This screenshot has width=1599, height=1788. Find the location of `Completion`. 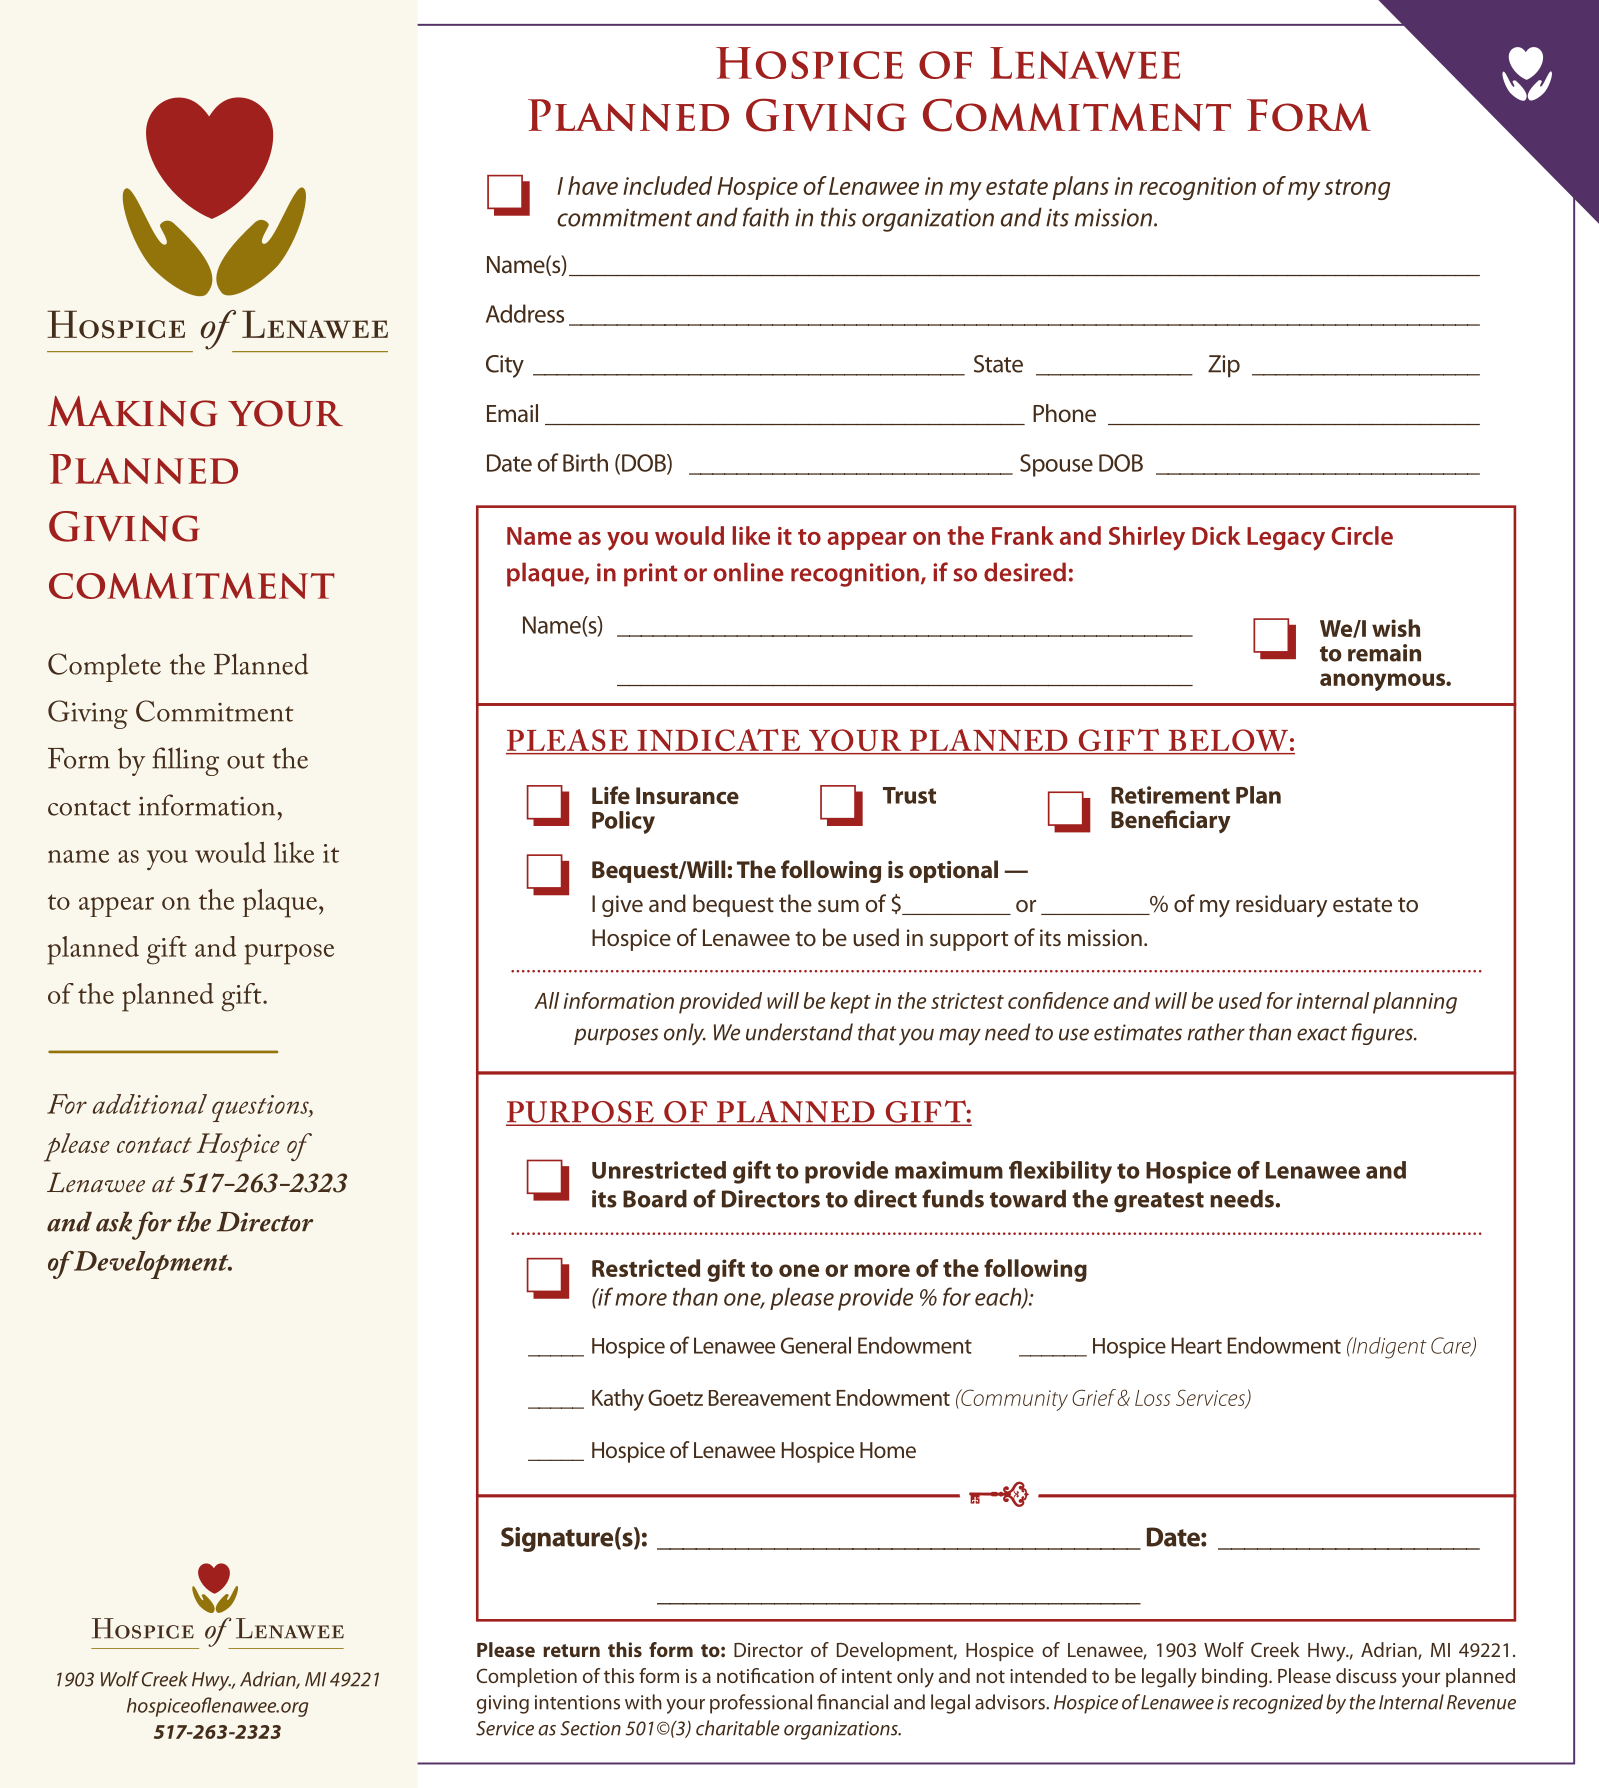

Completion is located at coordinates (527, 1677).
